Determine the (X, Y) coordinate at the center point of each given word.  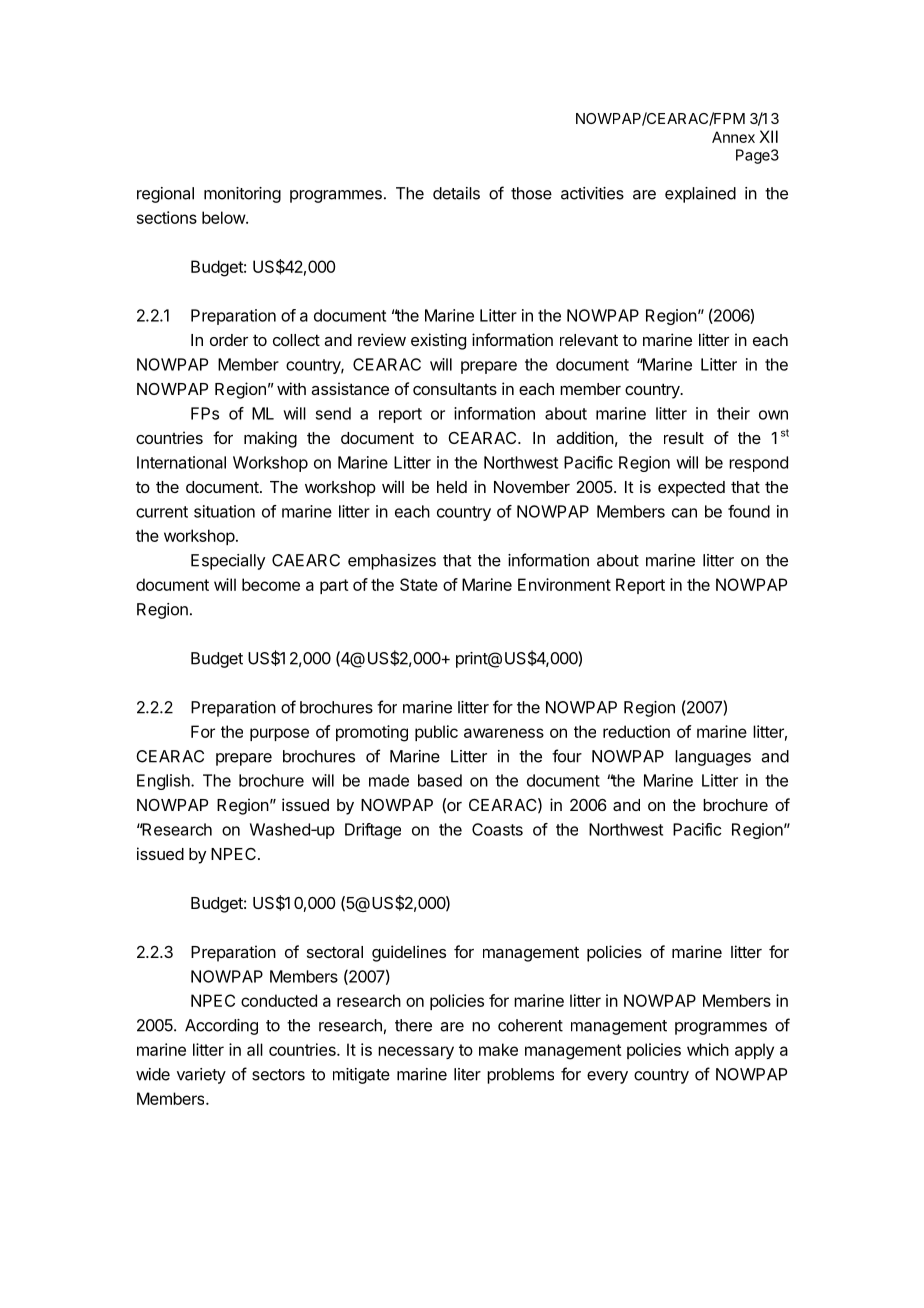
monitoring (242, 195)
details (456, 193)
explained (700, 195)
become (271, 584)
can (684, 513)
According (221, 1027)
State (419, 584)
